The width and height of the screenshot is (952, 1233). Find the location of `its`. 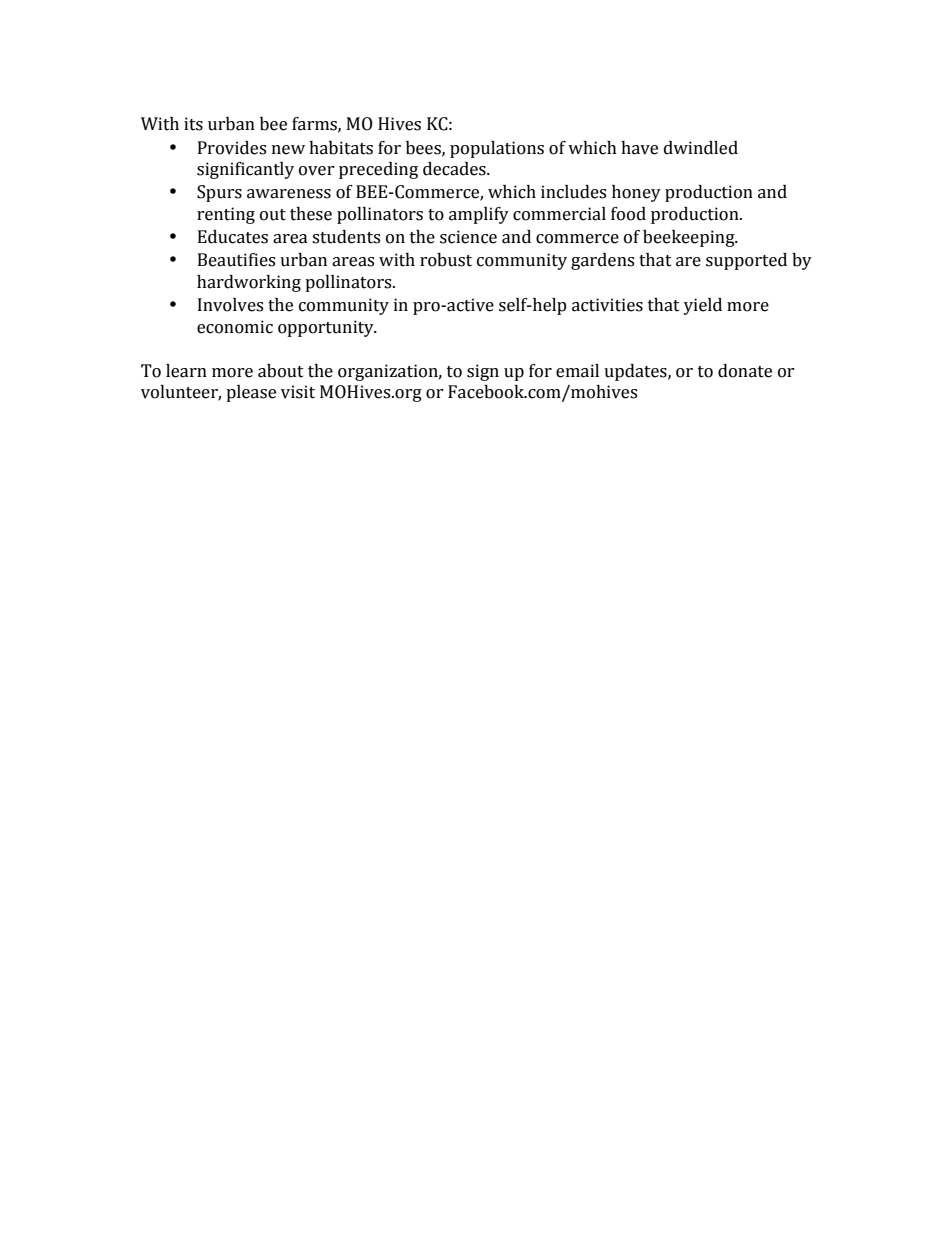

its is located at coordinates (193, 124).
